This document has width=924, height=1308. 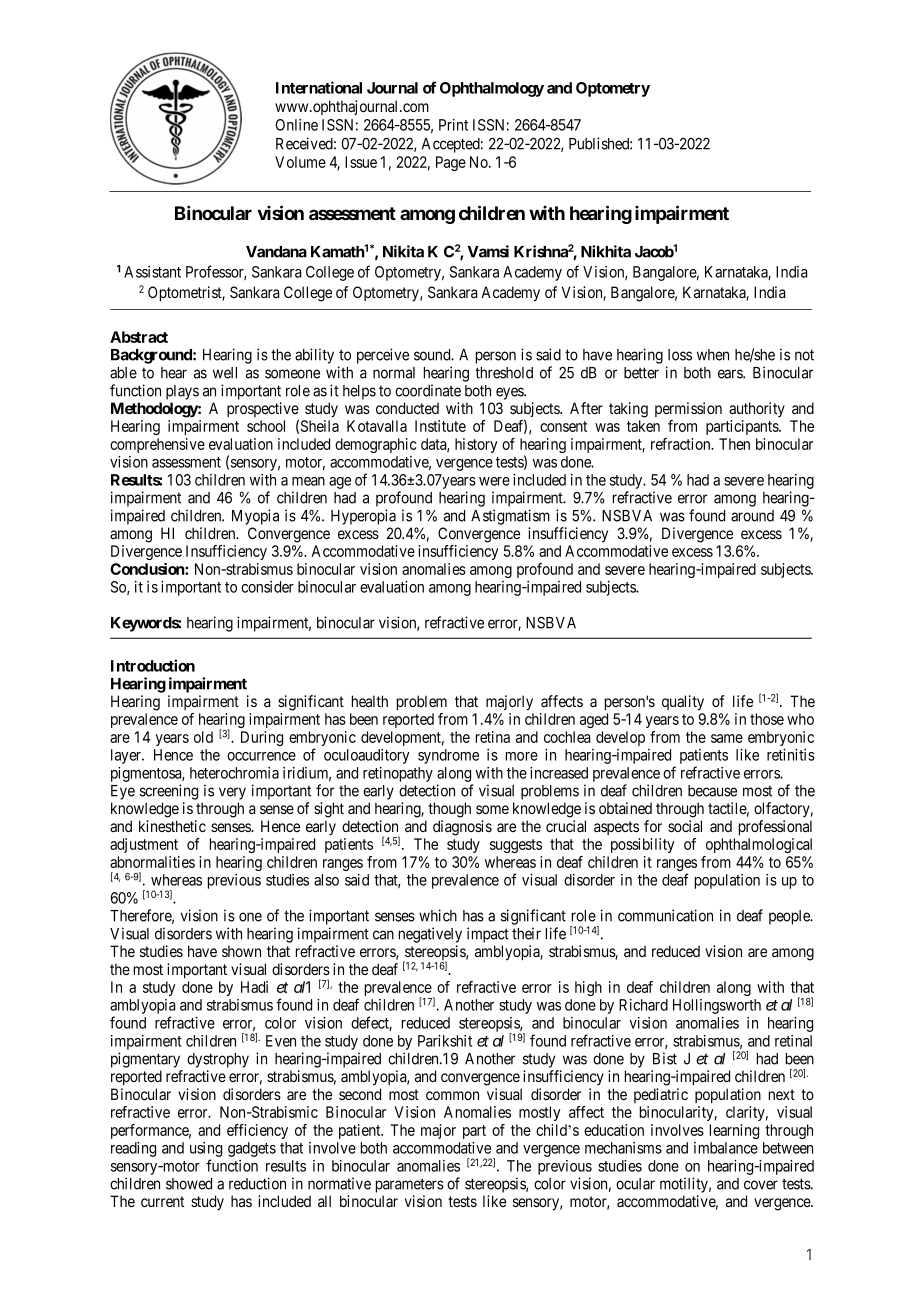 What do you see at coordinates (153, 665) in the document?
I see `Introduction` at bounding box center [153, 665].
